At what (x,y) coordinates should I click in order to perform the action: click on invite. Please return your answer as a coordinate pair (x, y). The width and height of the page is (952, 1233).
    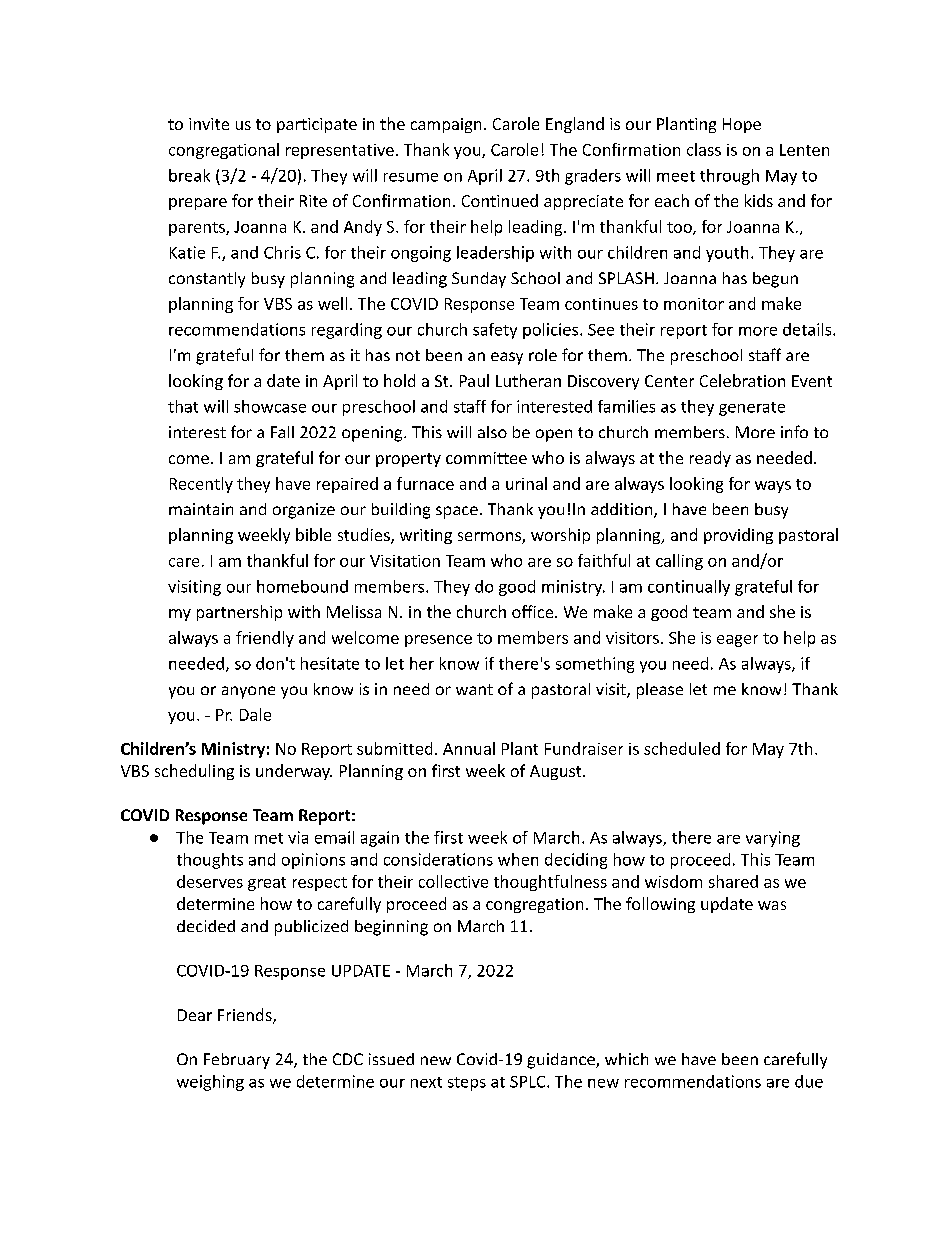
    Looking at the image, I should click on (209, 124).
